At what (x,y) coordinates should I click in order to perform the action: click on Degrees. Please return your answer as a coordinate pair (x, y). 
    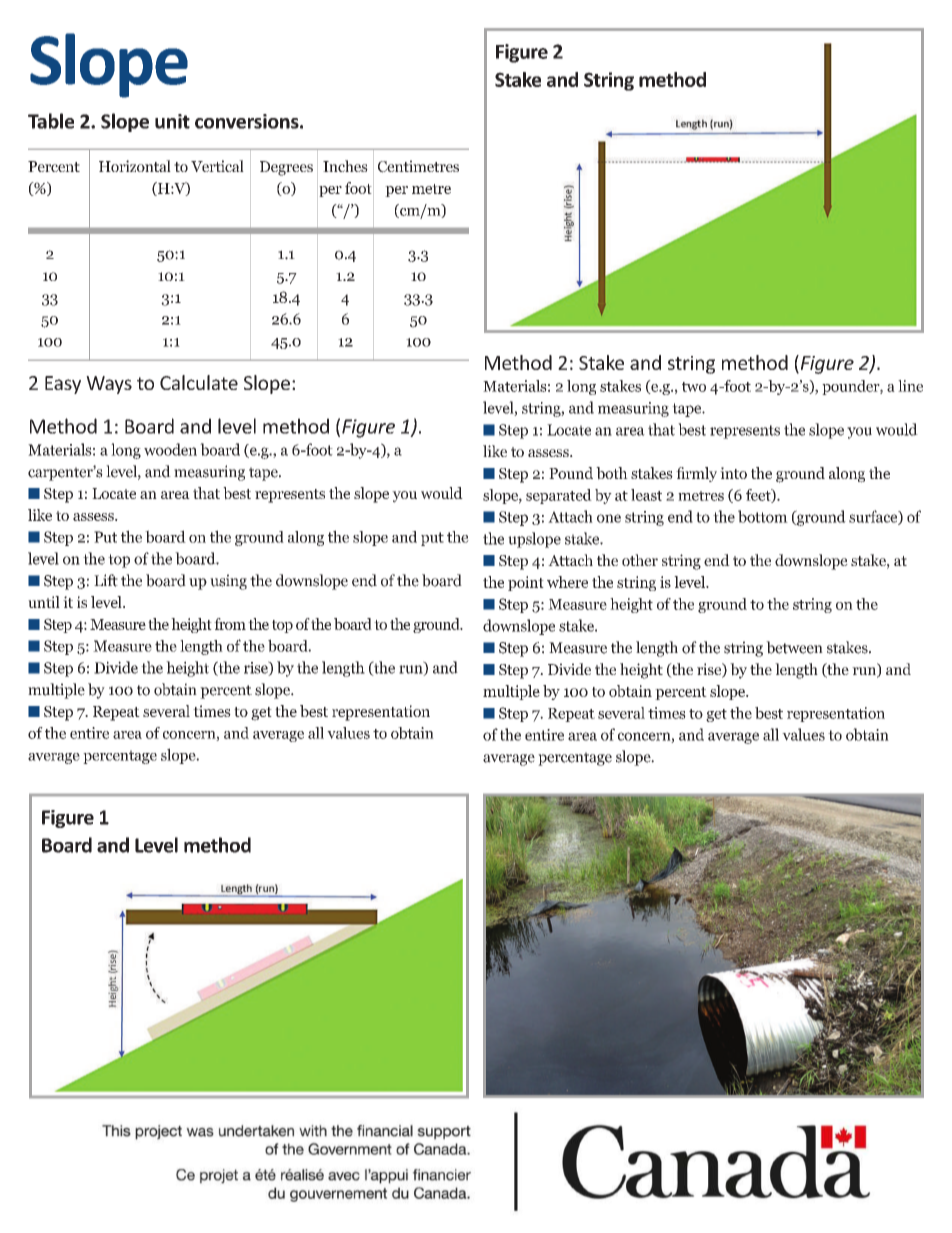
    Looking at the image, I should click on (286, 168).
